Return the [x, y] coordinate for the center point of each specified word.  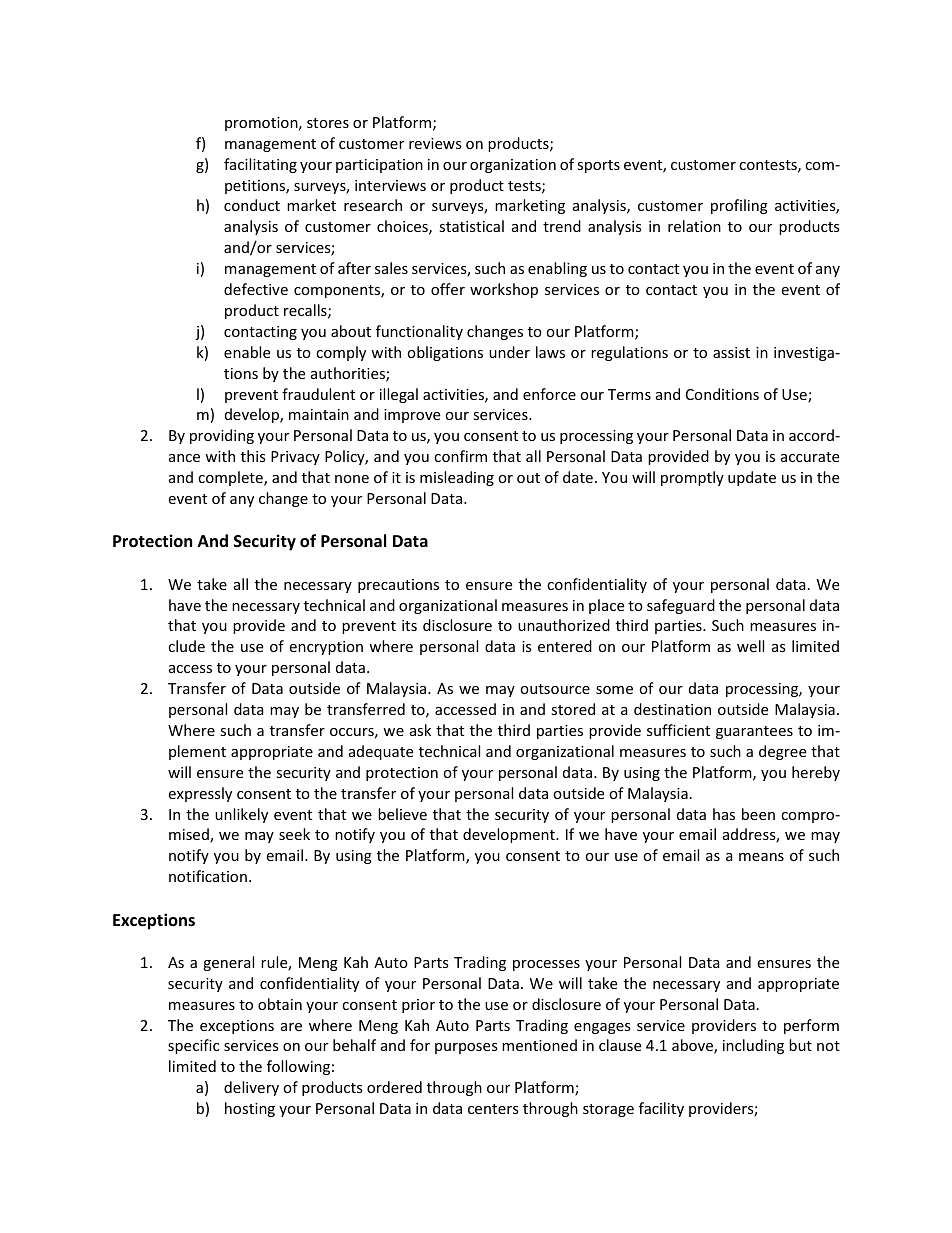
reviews [435, 143]
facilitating [260, 165]
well [750, 646]
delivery [251, 1088]
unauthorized [564, 625]
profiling [739, 206]
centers [493, 1109]
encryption [326, 648]
